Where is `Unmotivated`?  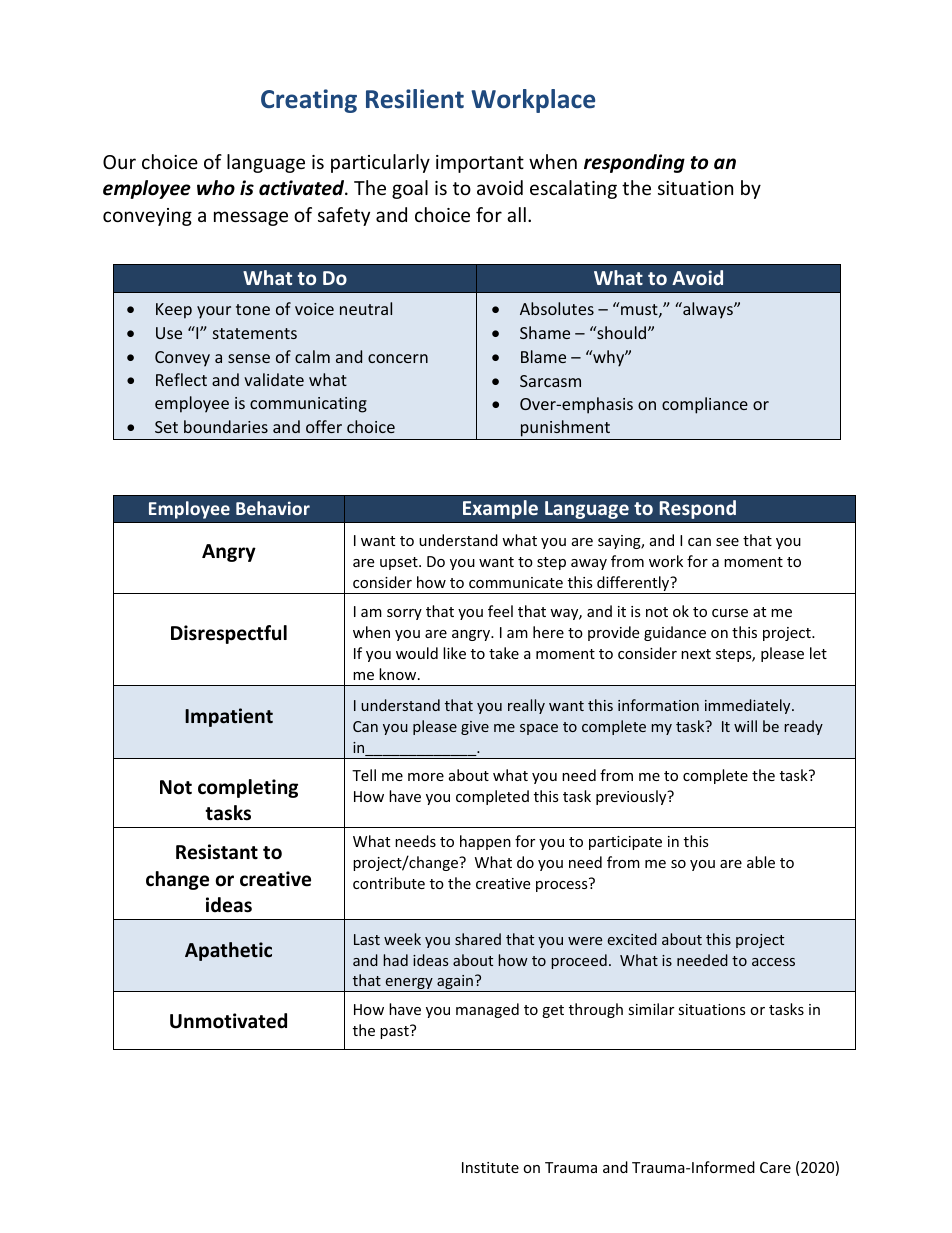
Unmotivated is located at coordinates (228, 1021).
